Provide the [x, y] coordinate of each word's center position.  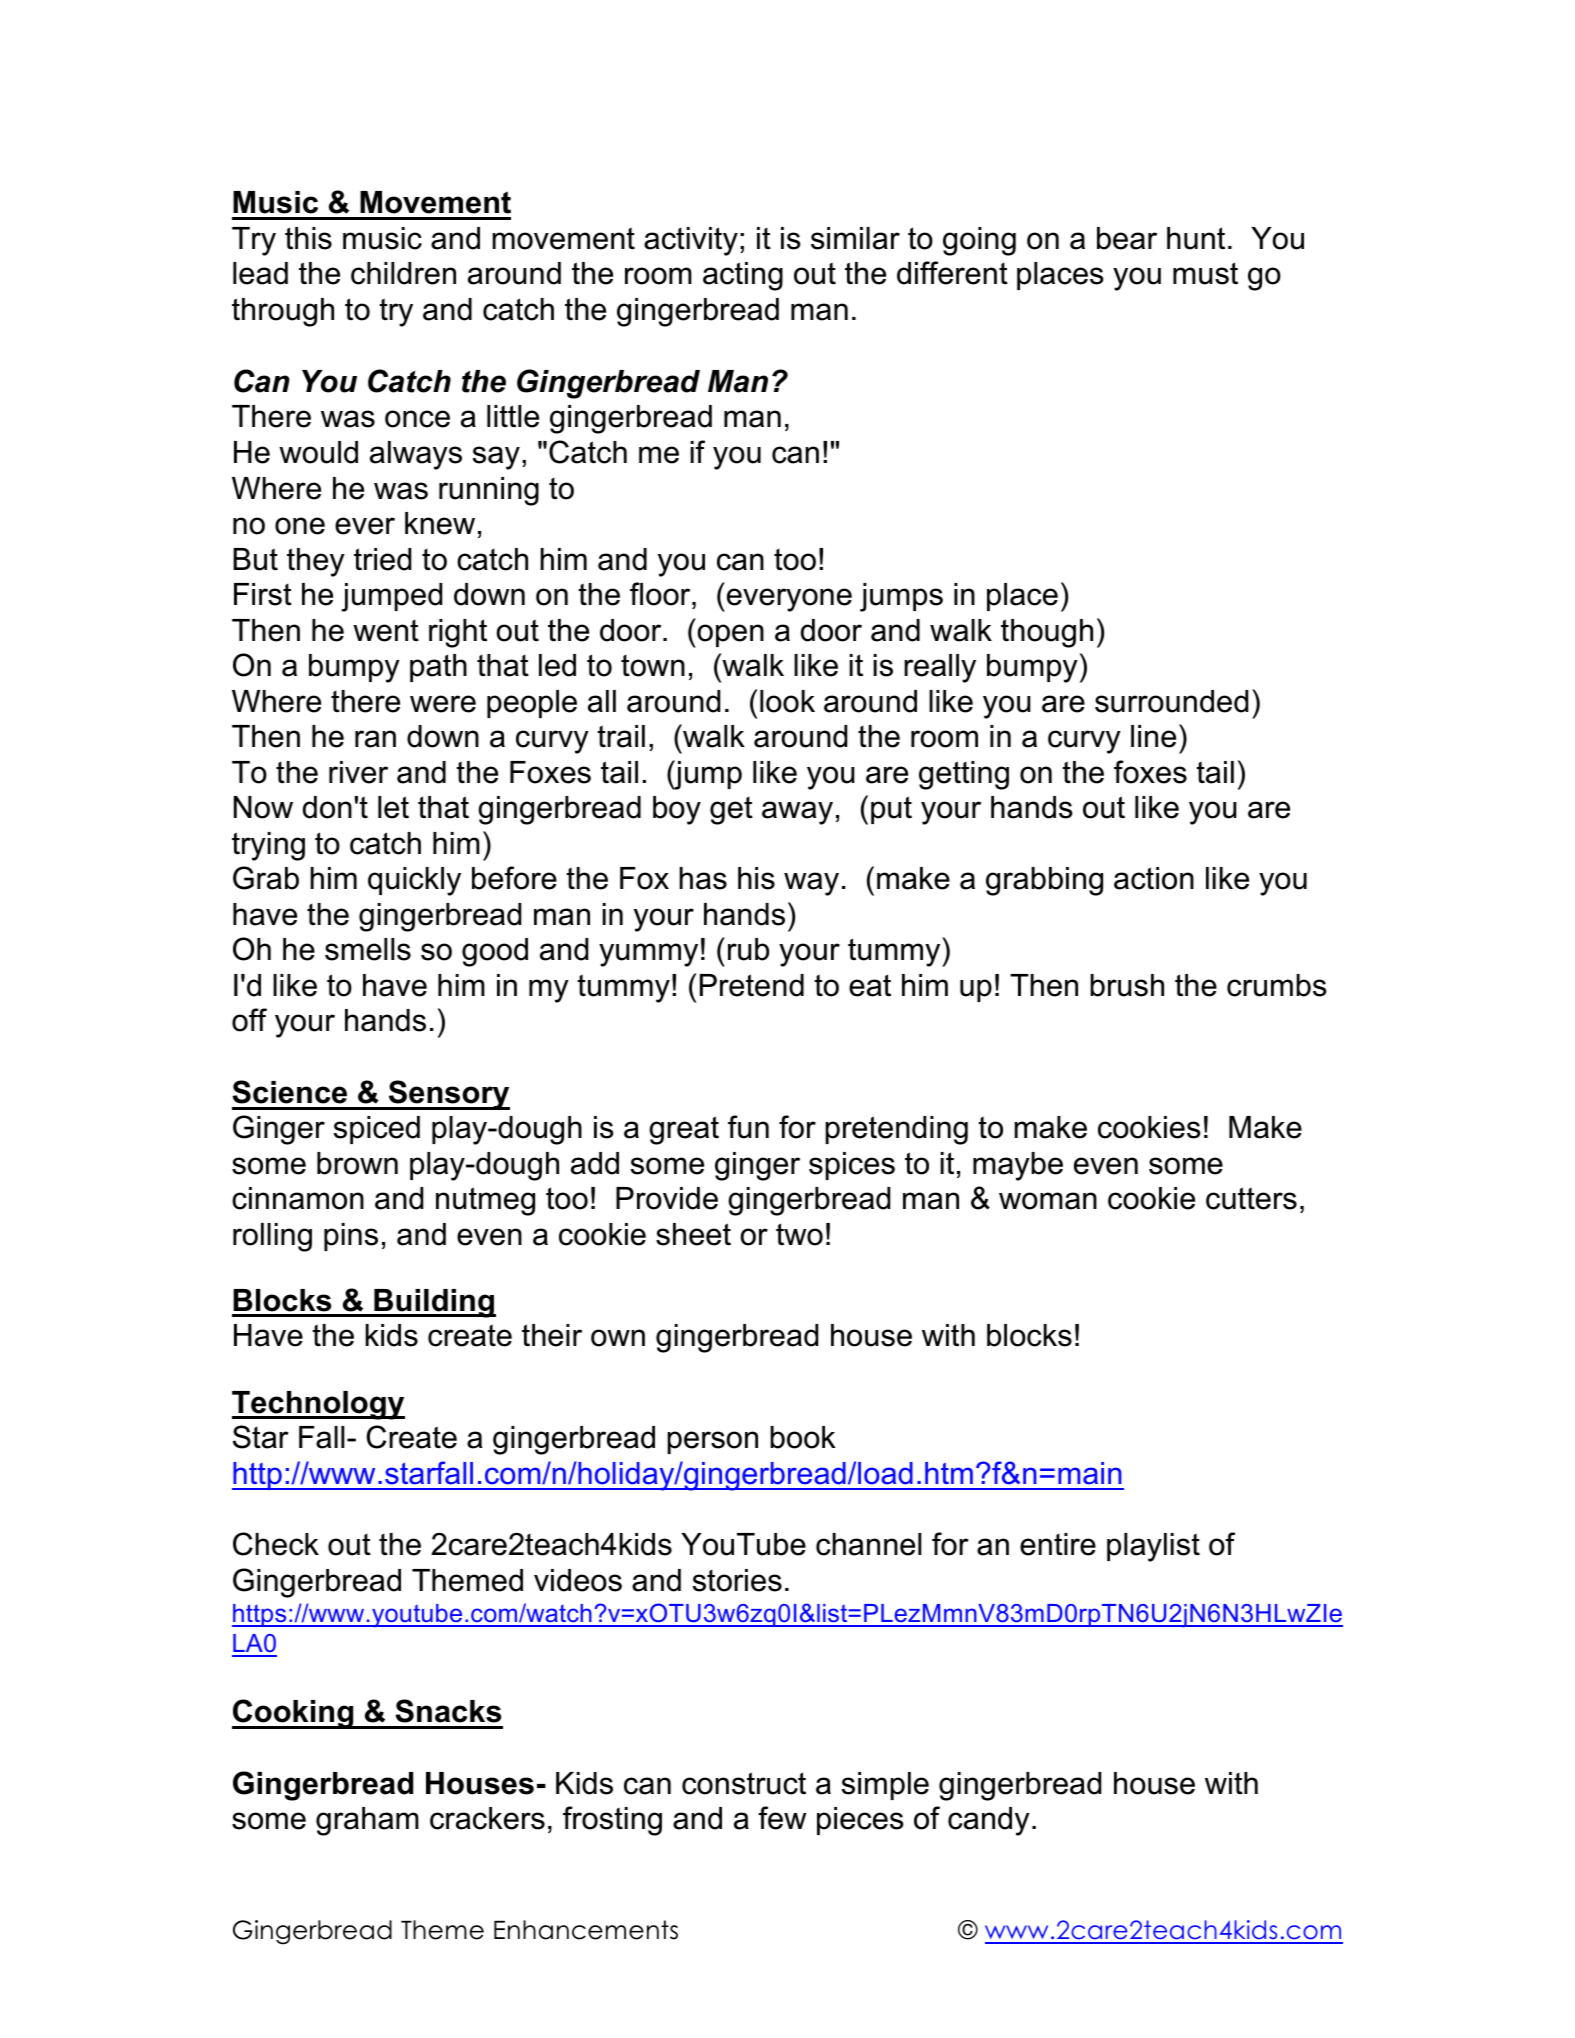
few [782, 1818]
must [1205, 273]
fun [748, 1127]
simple [885, 1786]
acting [743, 276]
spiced [377, 1130]
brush [1127, 985]
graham [367, 1821]
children [403, 273]
